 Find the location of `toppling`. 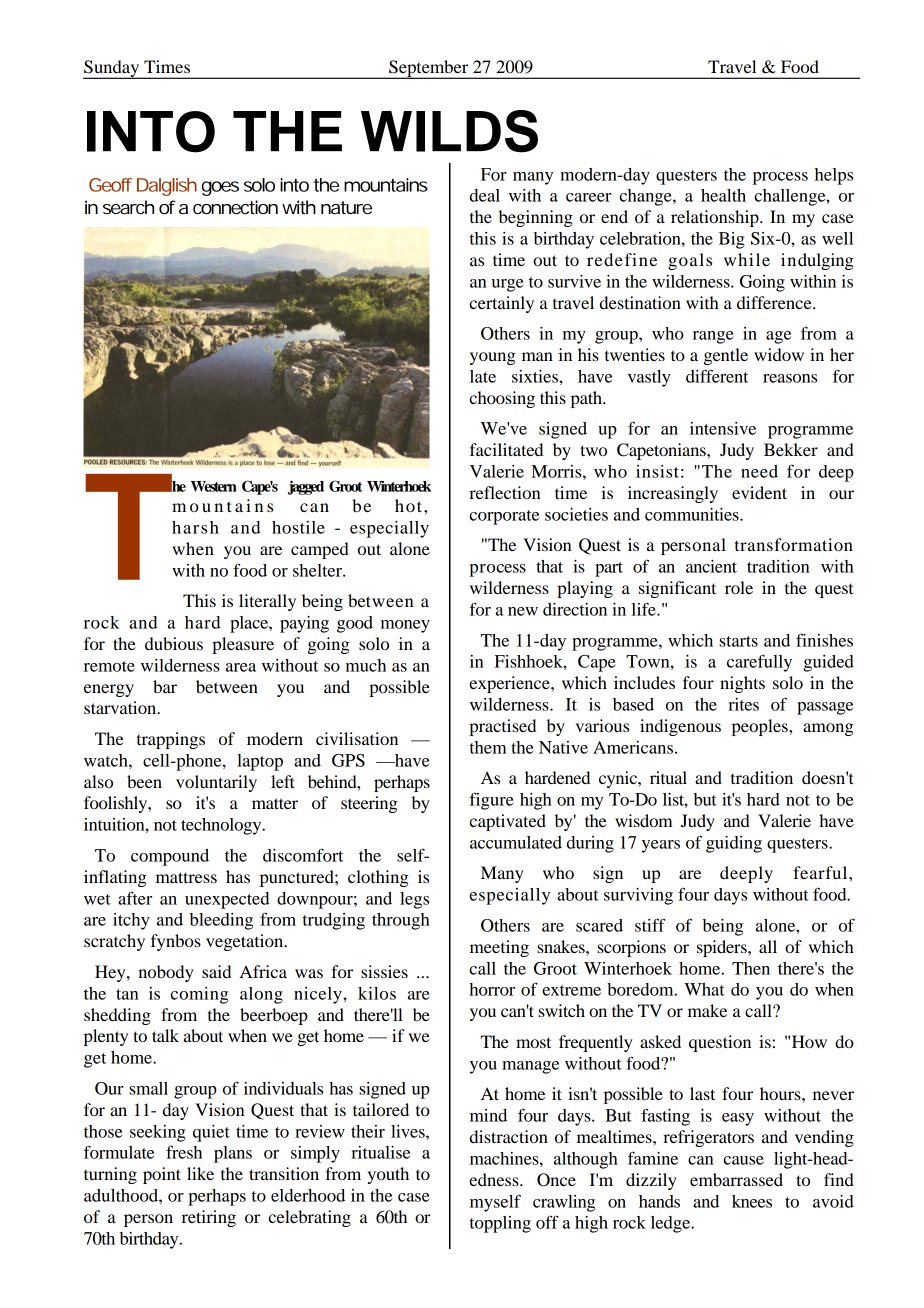

toppling is located at coordinates (500, 1224).
